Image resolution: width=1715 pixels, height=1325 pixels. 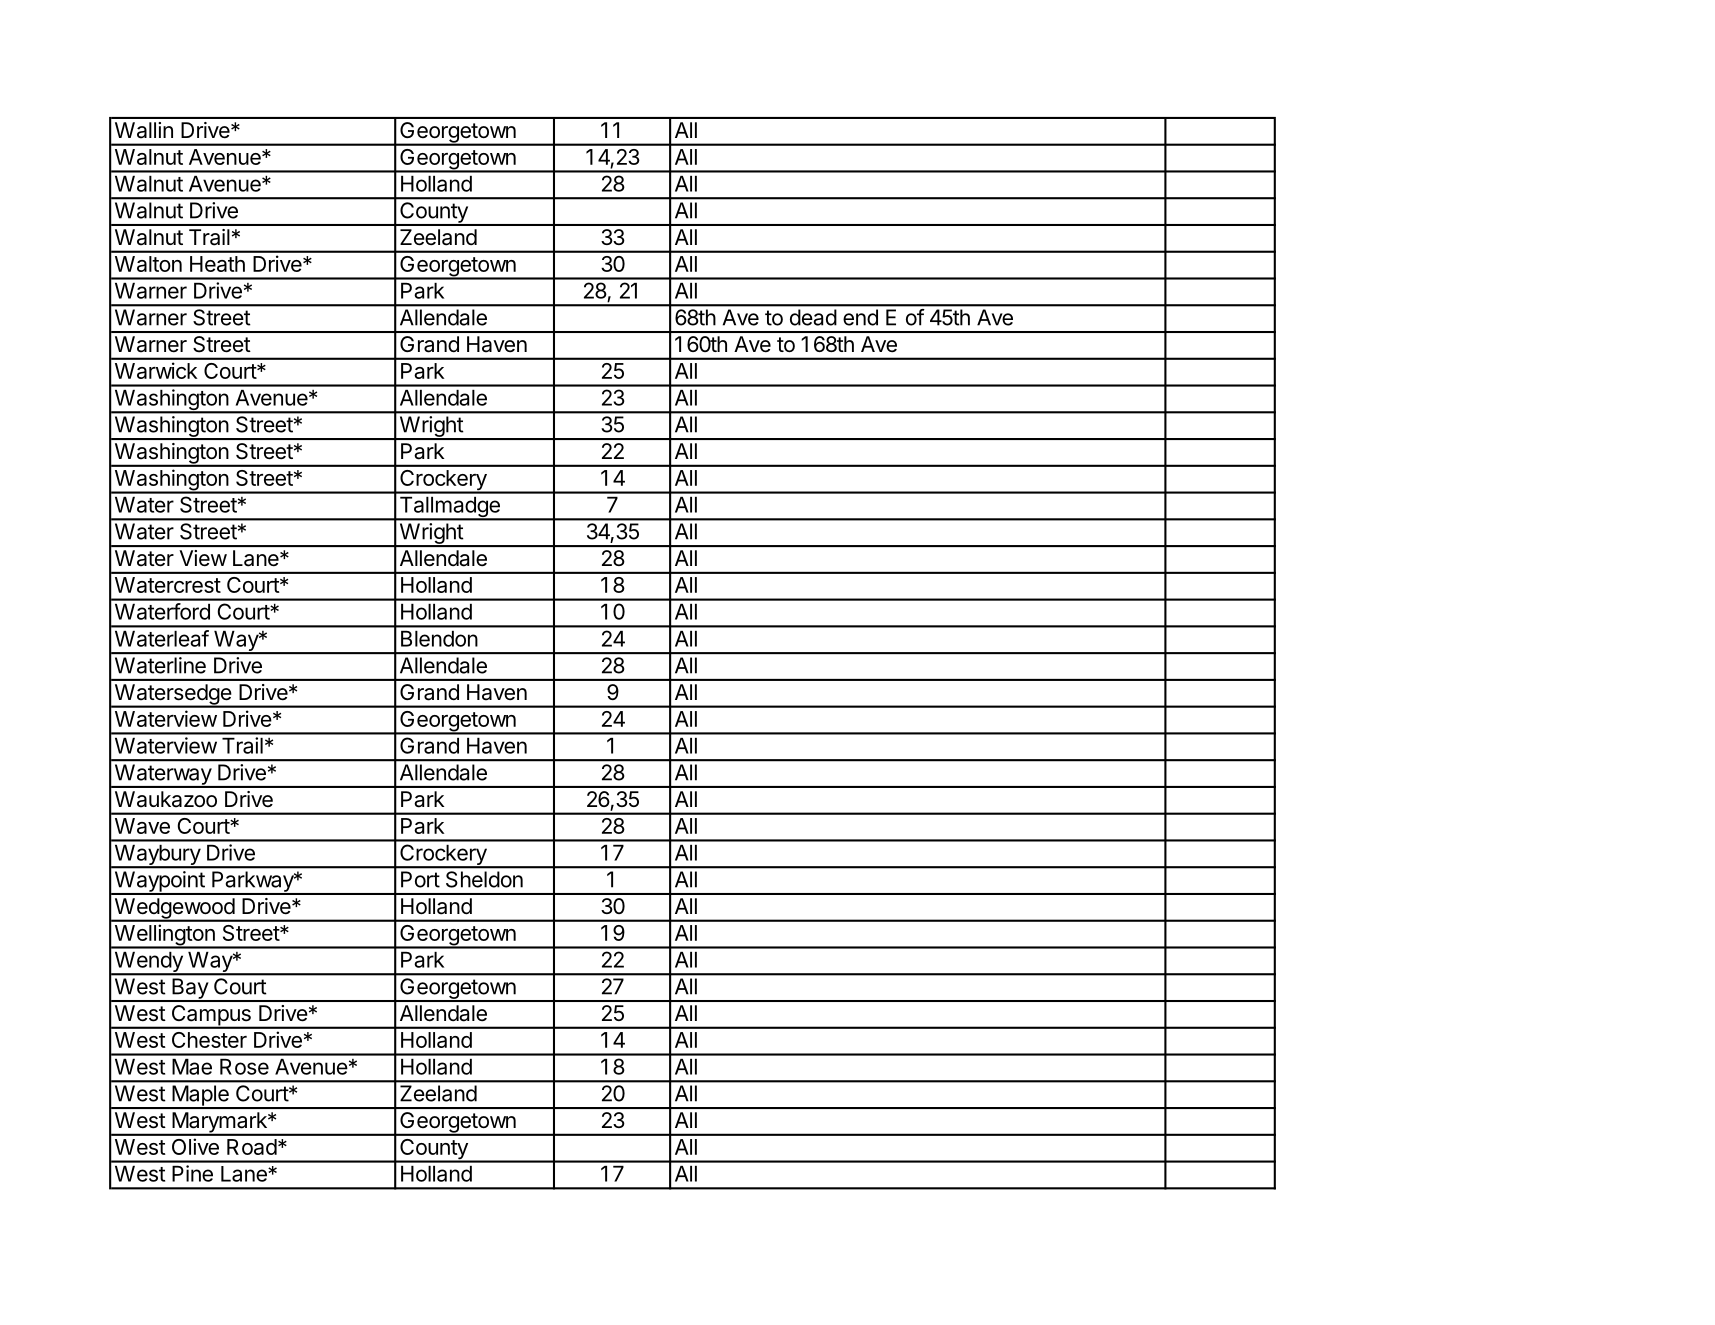 I want to click on Warwick, so click(x=156, y=370).
